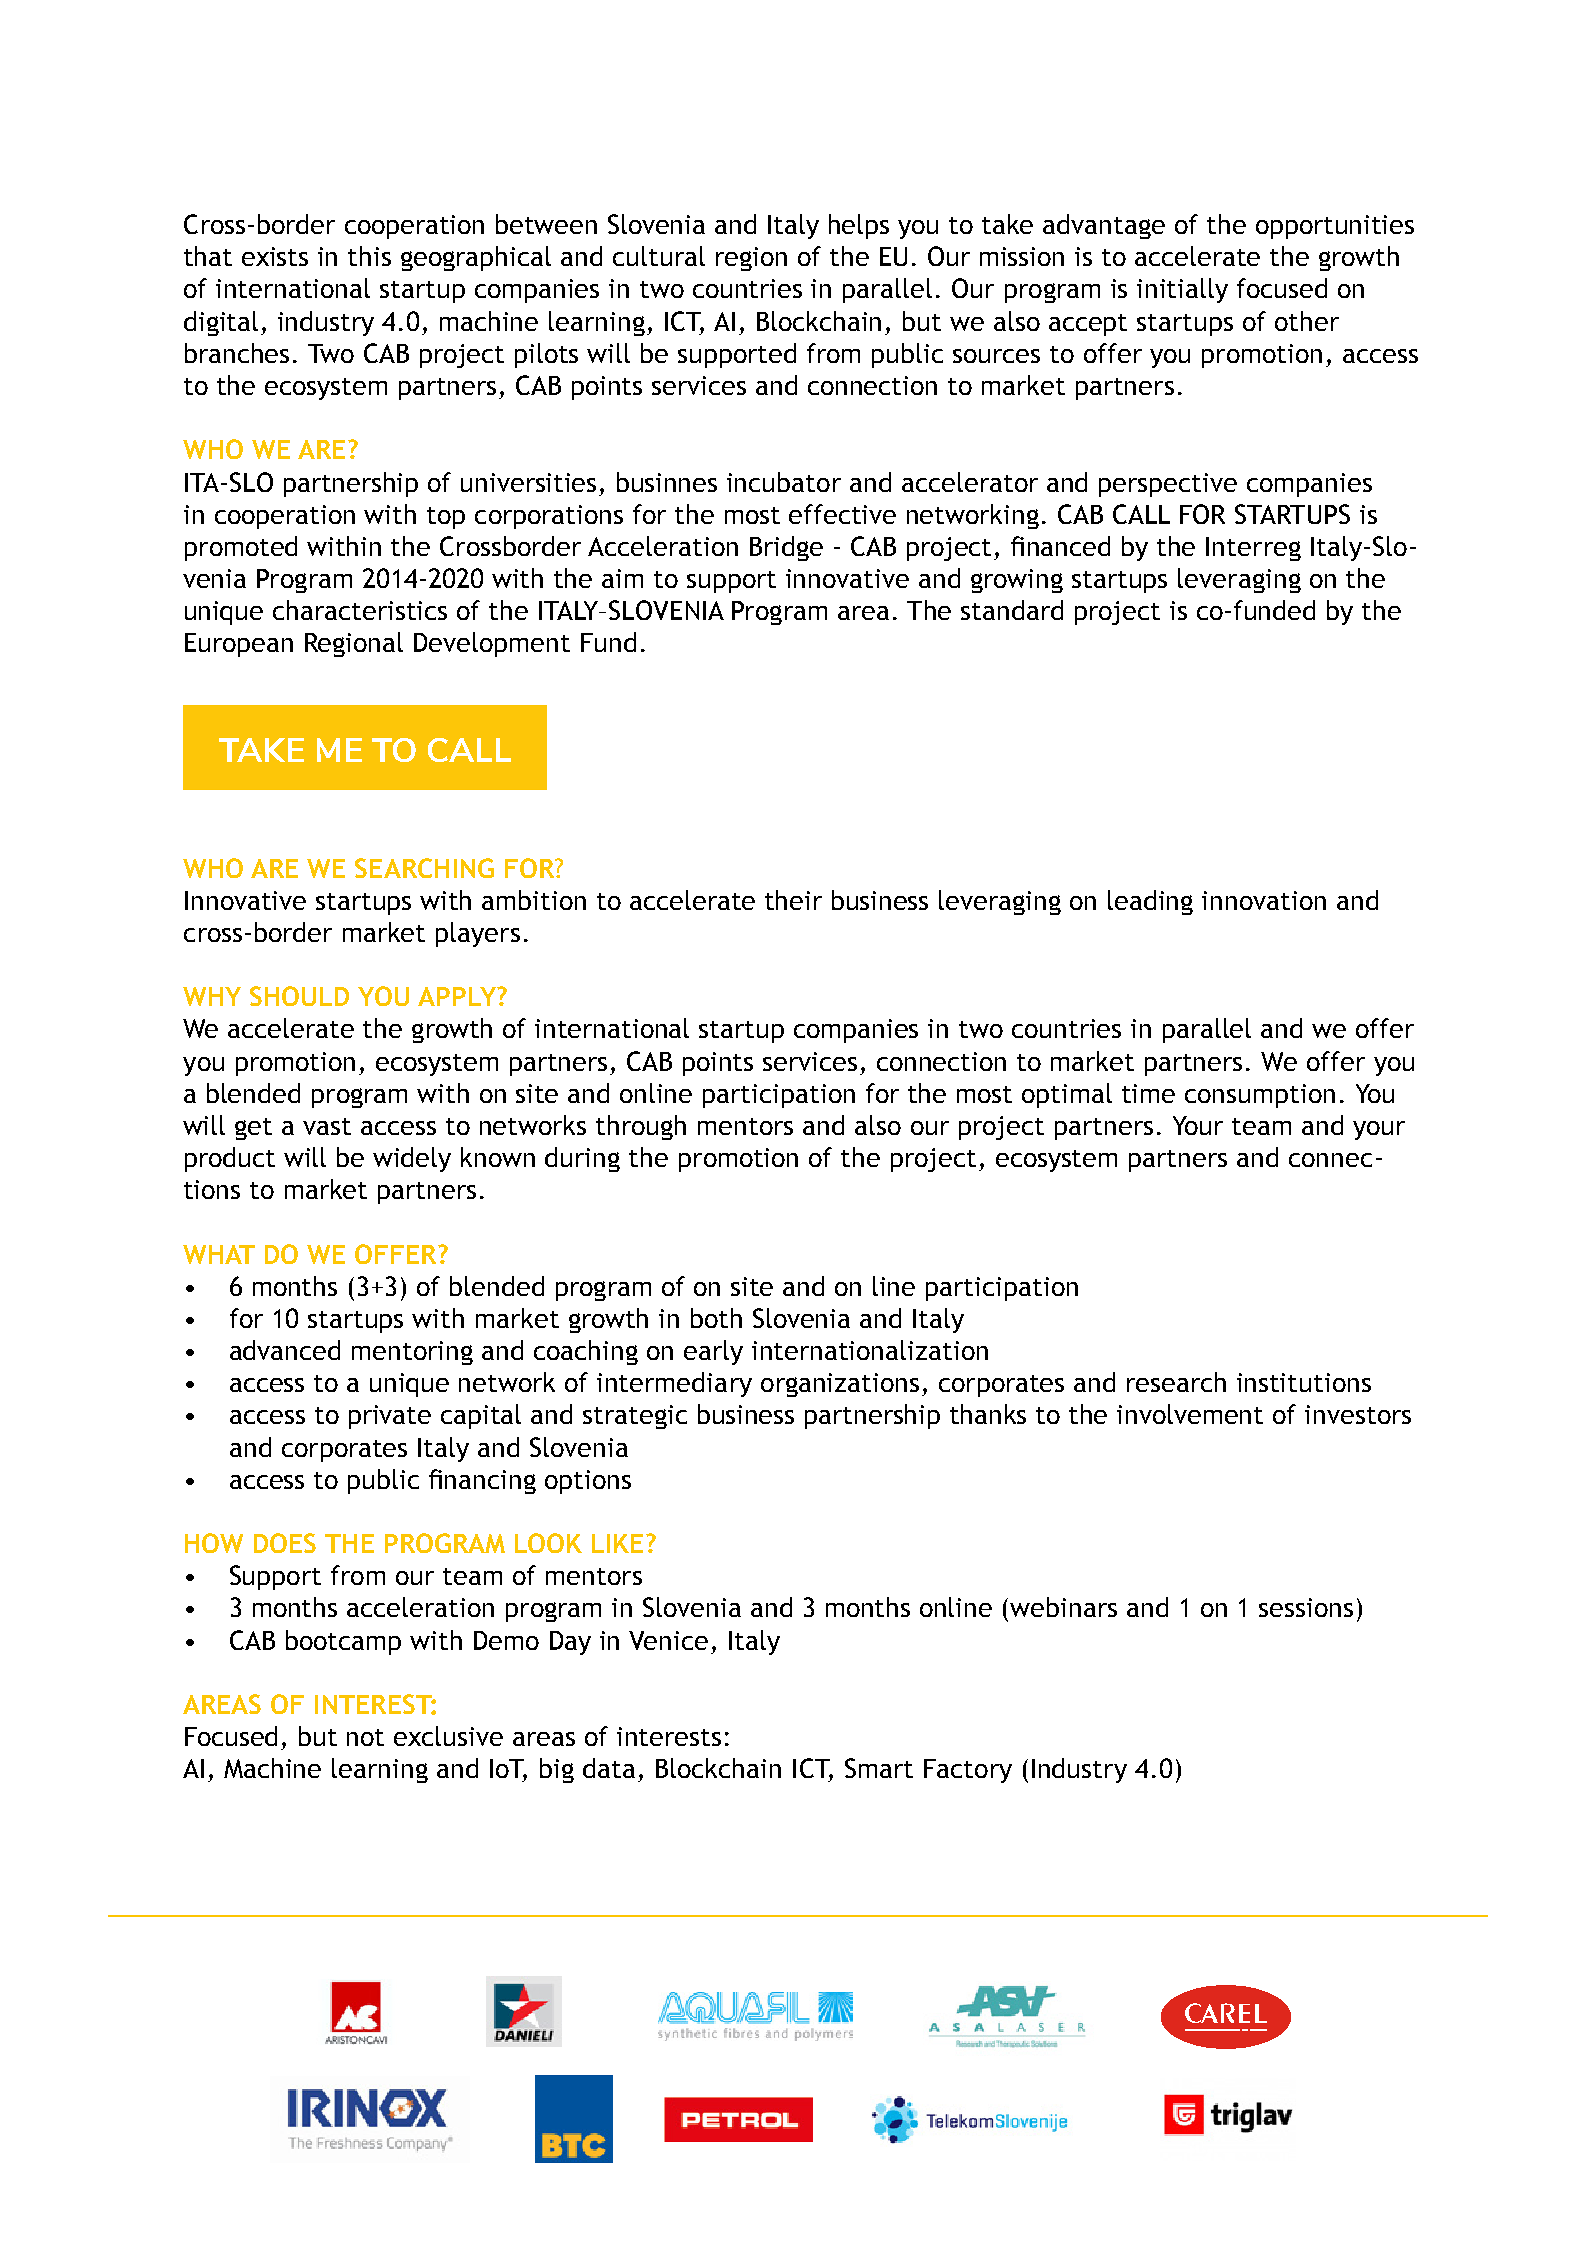  What do you see at coordinates (365, 1737) in the image?
I see `not` at bounding box center [365, 1737].
